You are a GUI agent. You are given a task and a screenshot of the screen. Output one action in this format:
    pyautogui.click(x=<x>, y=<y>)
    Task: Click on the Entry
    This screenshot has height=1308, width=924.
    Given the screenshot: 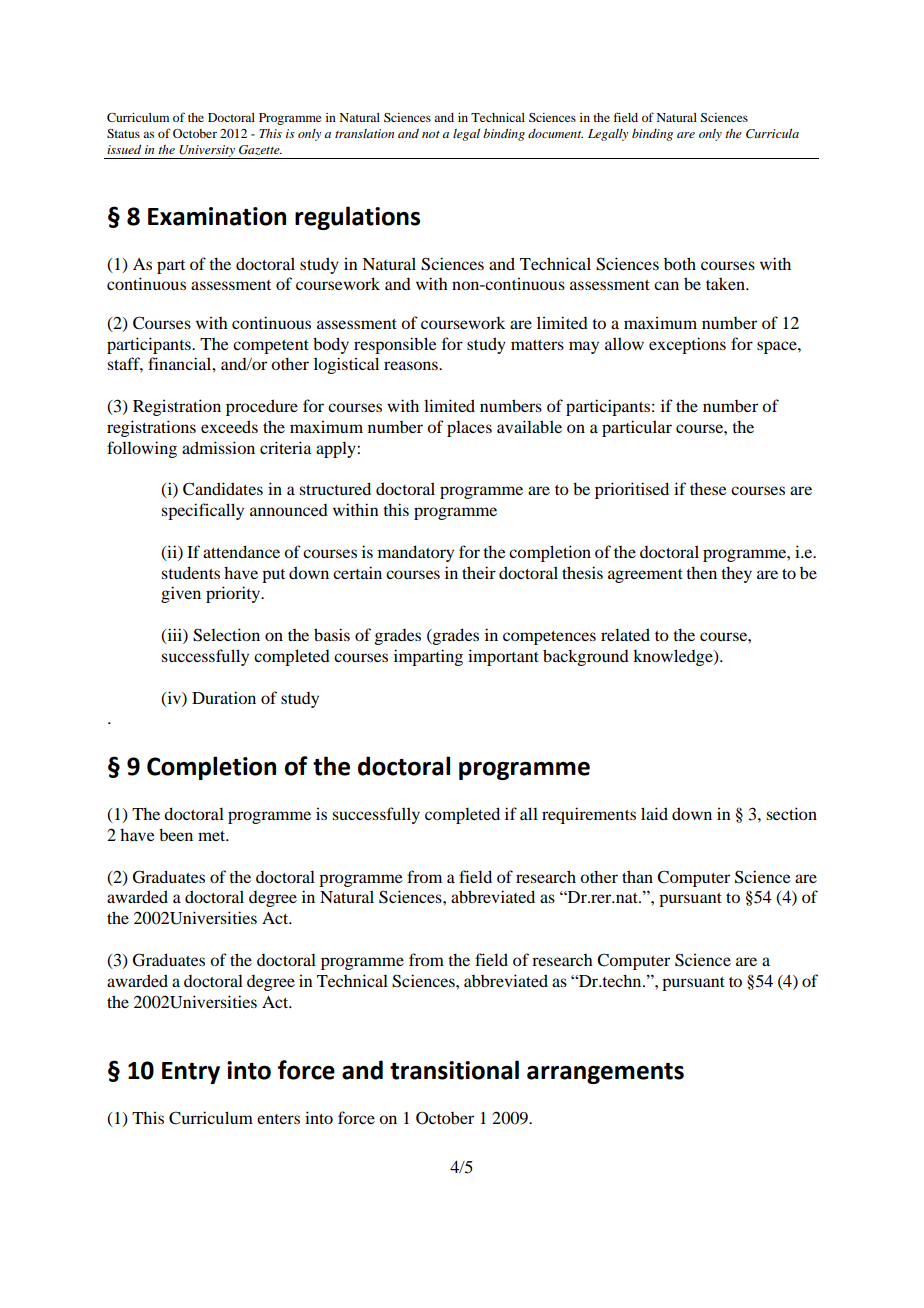 What is the action you would take?
    pyautogui.click(x=191, y=1073)
